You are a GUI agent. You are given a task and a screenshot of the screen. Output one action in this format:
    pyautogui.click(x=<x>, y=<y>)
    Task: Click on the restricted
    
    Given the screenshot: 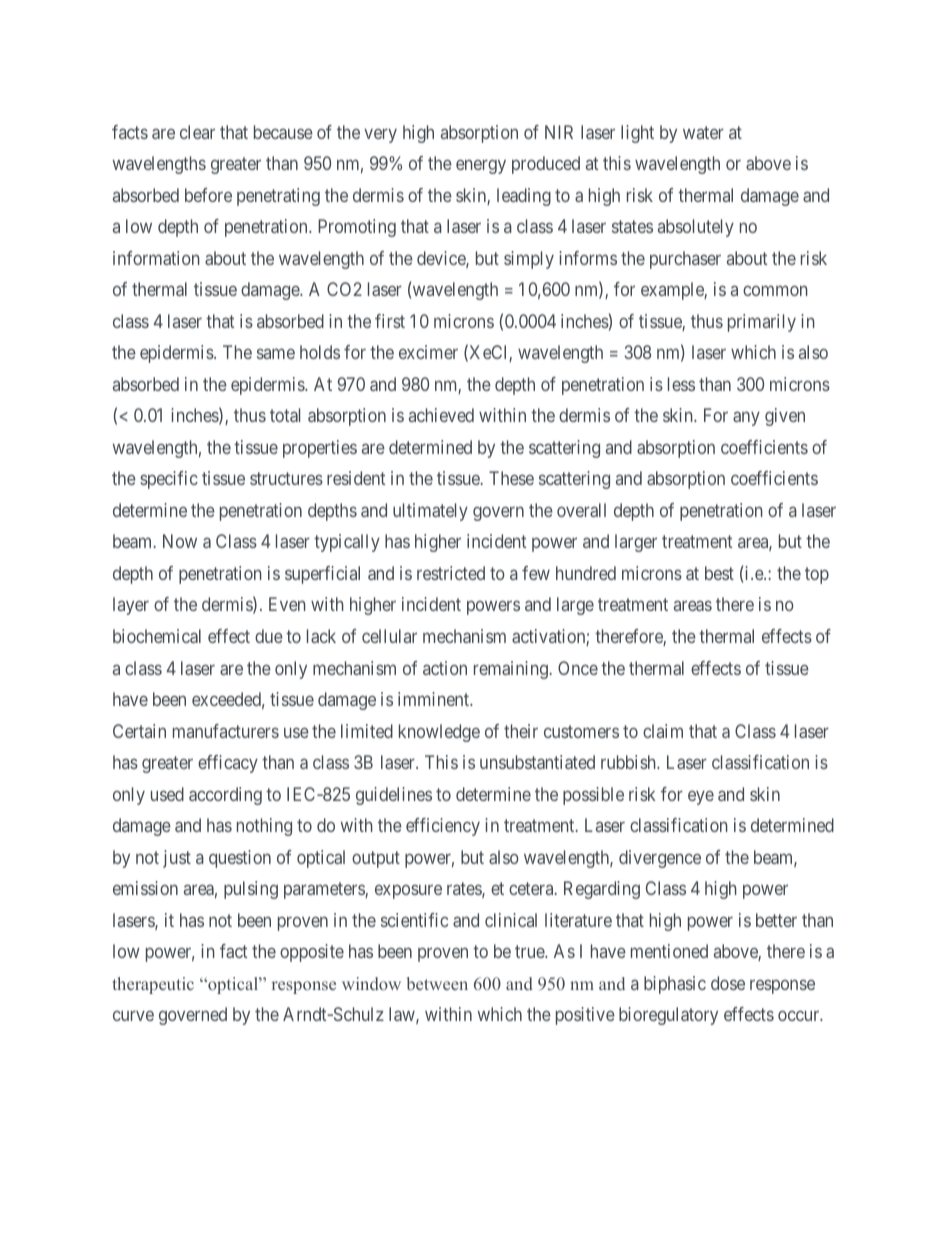 What is the action you would take?
    pyautogui.click(x=451, y=573)
